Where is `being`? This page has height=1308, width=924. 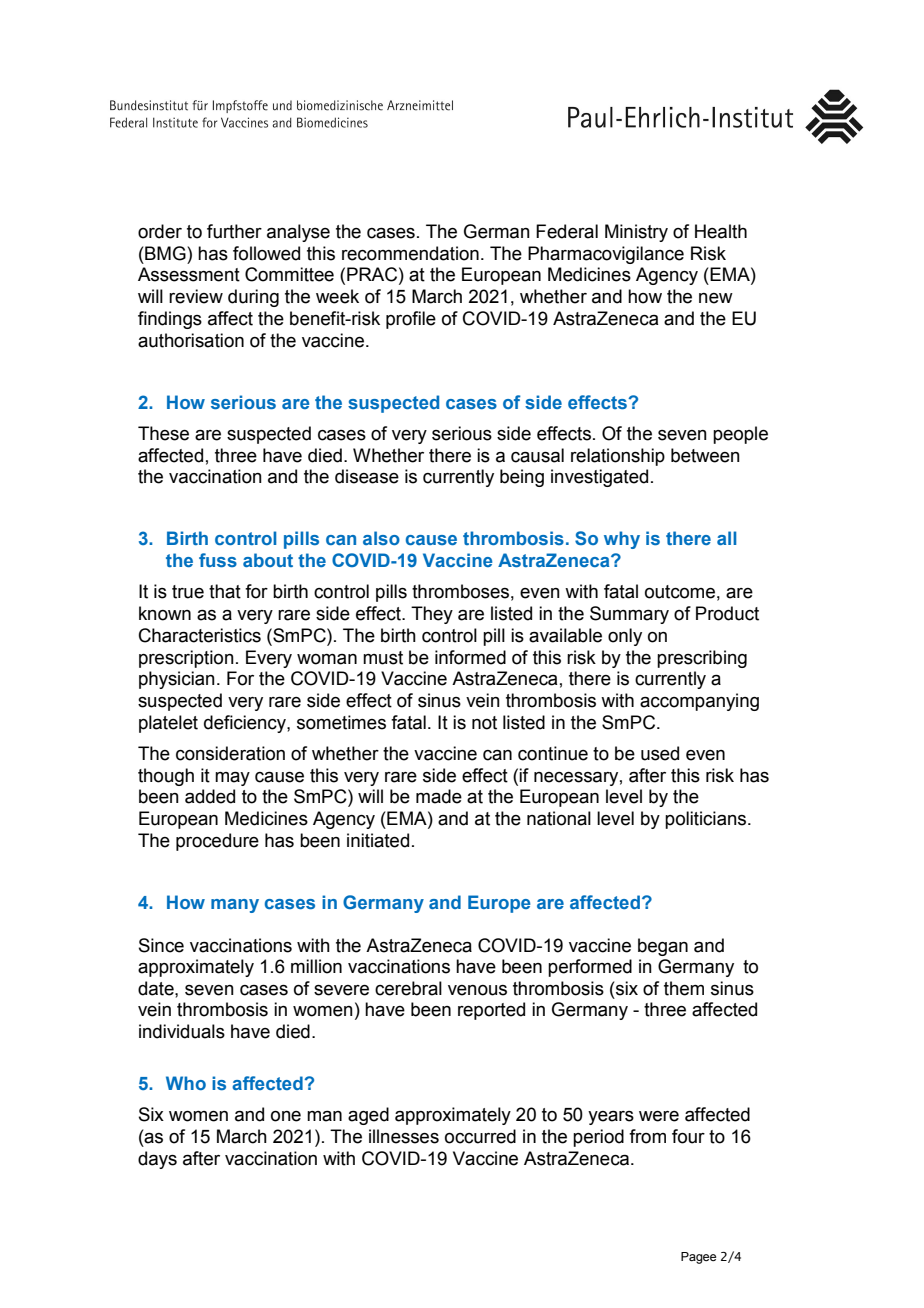 being is located at coordinates (522, 478).
